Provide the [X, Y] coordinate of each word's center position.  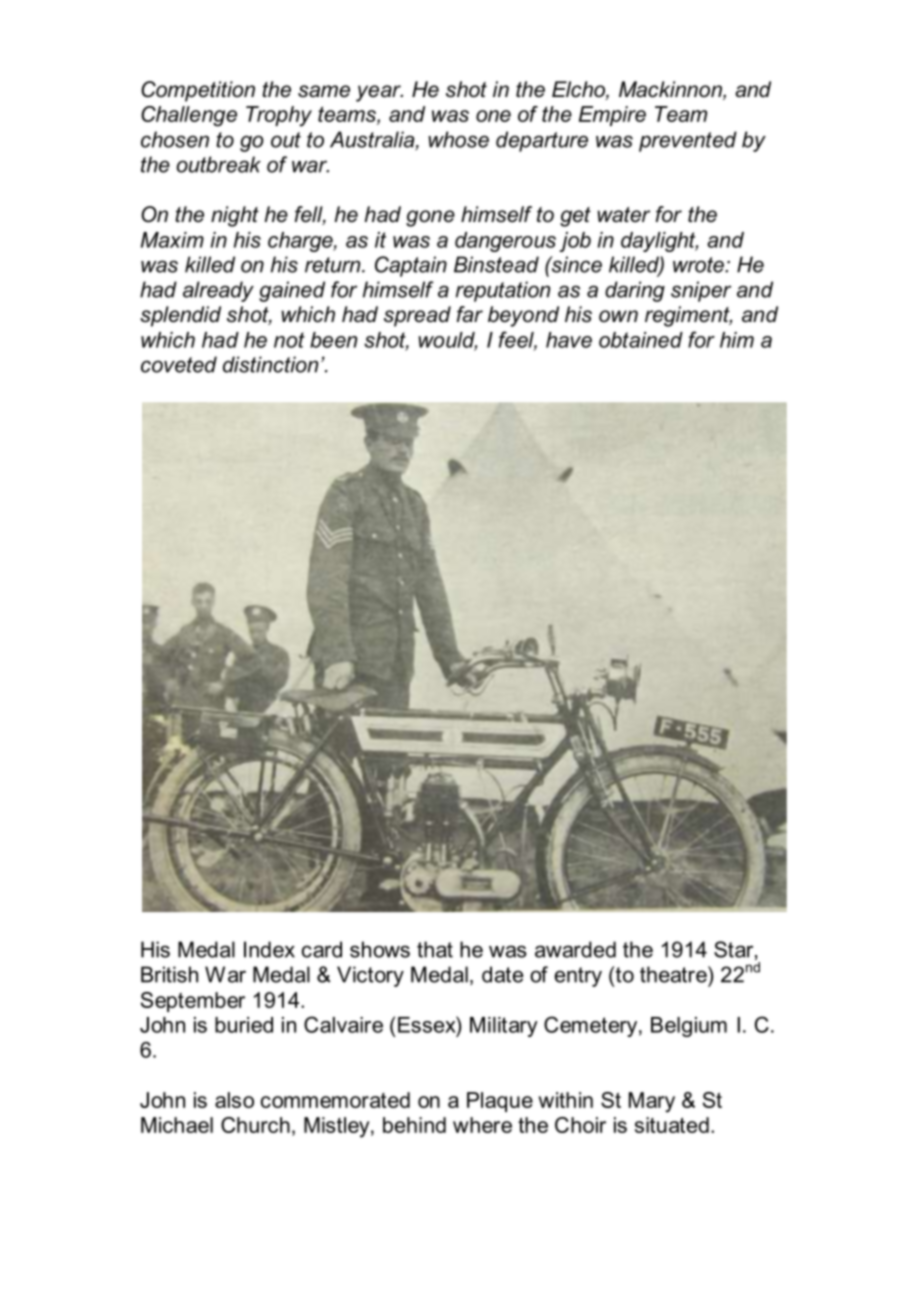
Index [269, 949]
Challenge [189, 116]
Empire [612, 116]
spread [417, 316]
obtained [641, 340]
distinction [270, 364]
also [234, 1100]
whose [458, 139]
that [435, 949]
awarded [575, 949]
